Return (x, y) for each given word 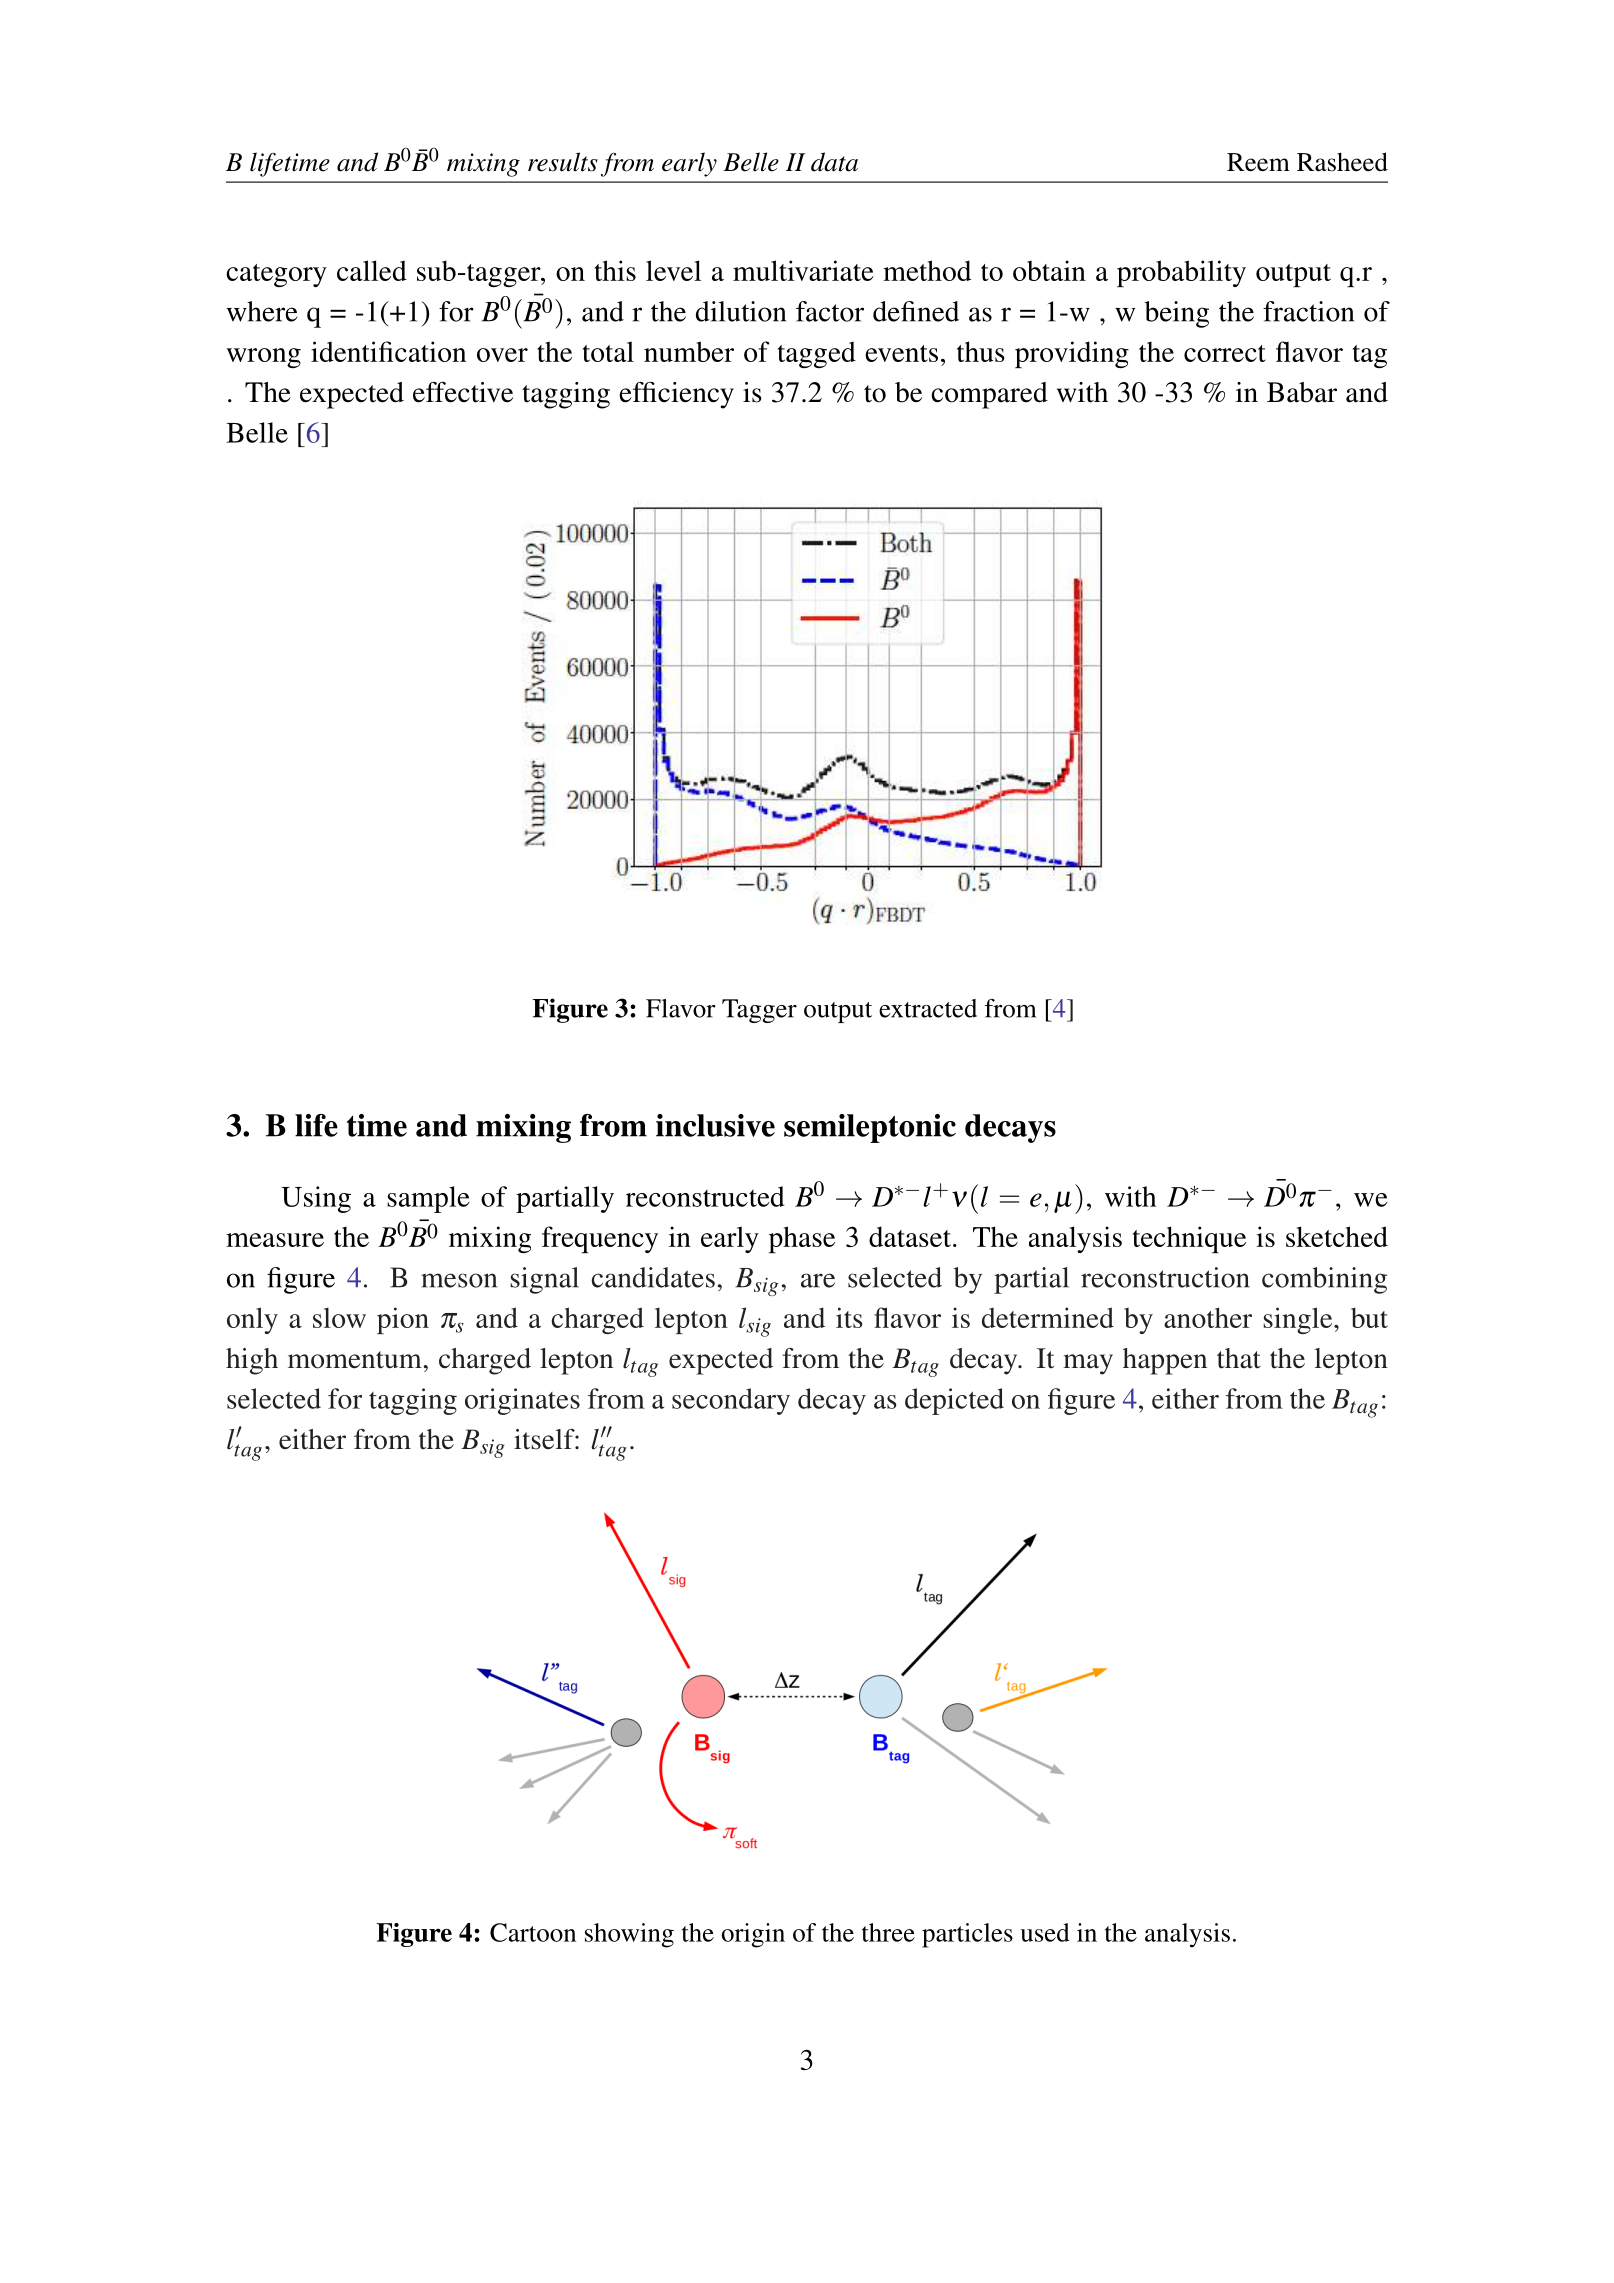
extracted (928, 1008)
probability (1181, 273)
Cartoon (533, 1932)
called (372, 270)
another (1208, 1317)
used (1045, 1932)
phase (802, 1239)
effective (463, 392)
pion (403, 1320)
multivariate (803, 270)
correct (1225, 353)
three (888, 1932)
